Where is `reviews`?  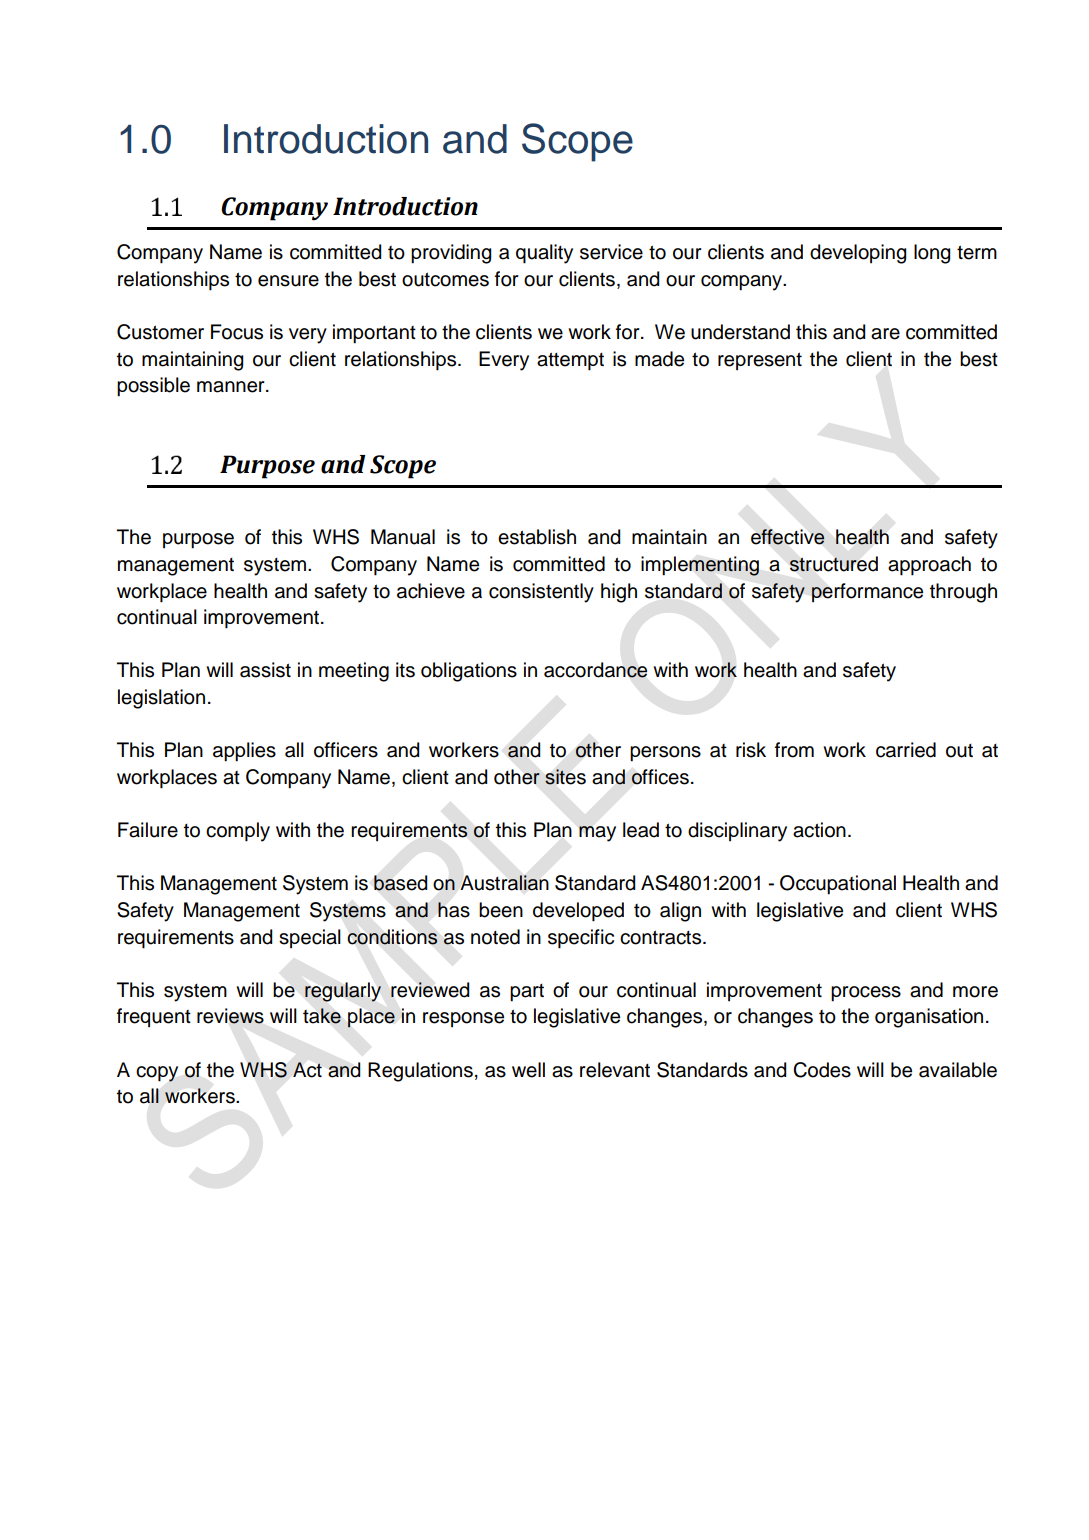
reviews is located at coordinates (230, 1016).
